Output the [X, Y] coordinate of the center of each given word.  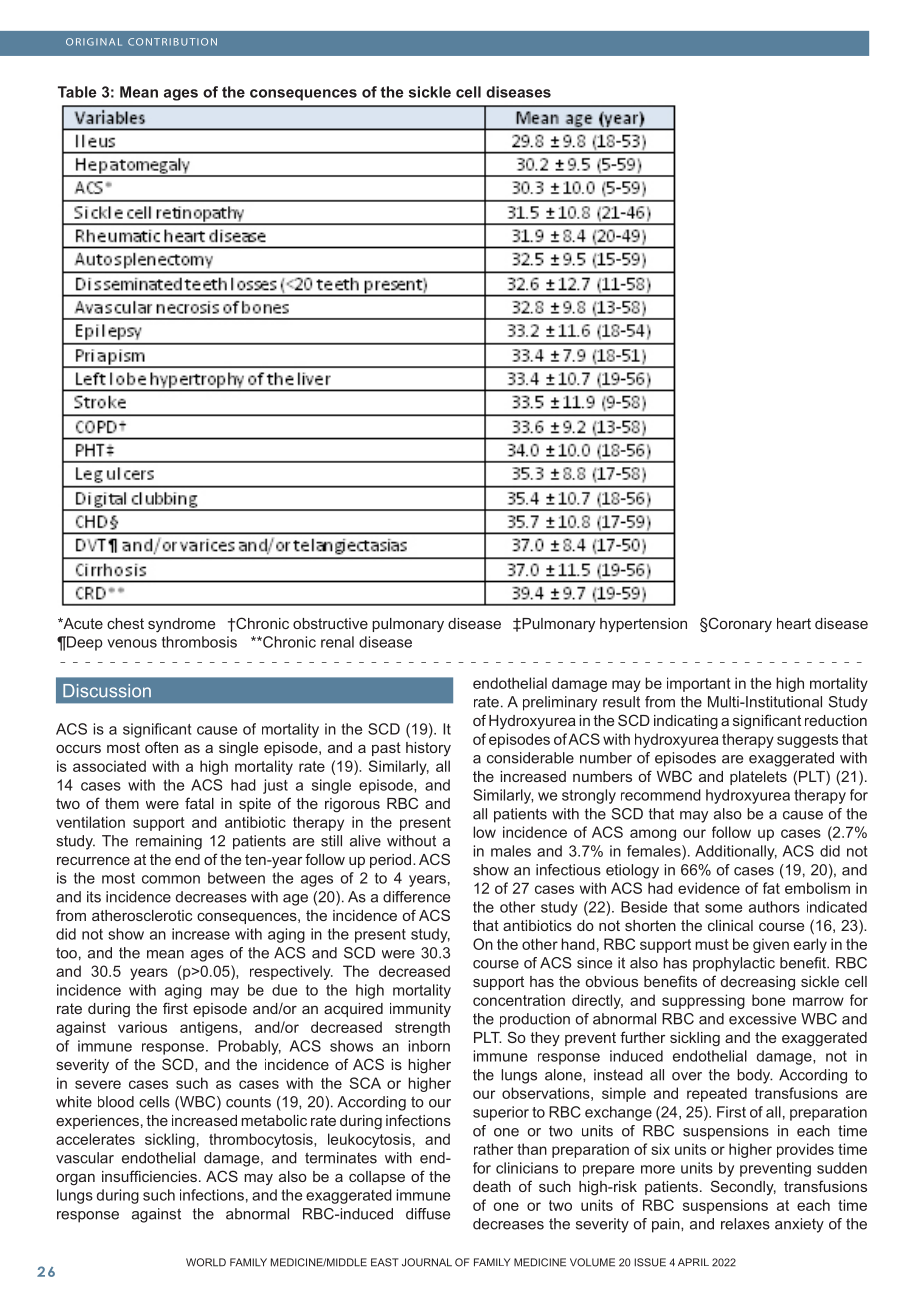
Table [77, 92]
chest [125, 623]
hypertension [643, 625]
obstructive [330, 623]
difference [416, 897]
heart [794, 623]
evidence [709, 888]
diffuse [428, 1214]
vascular [85, 1158]
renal [337, 642]
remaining [169, 842]
